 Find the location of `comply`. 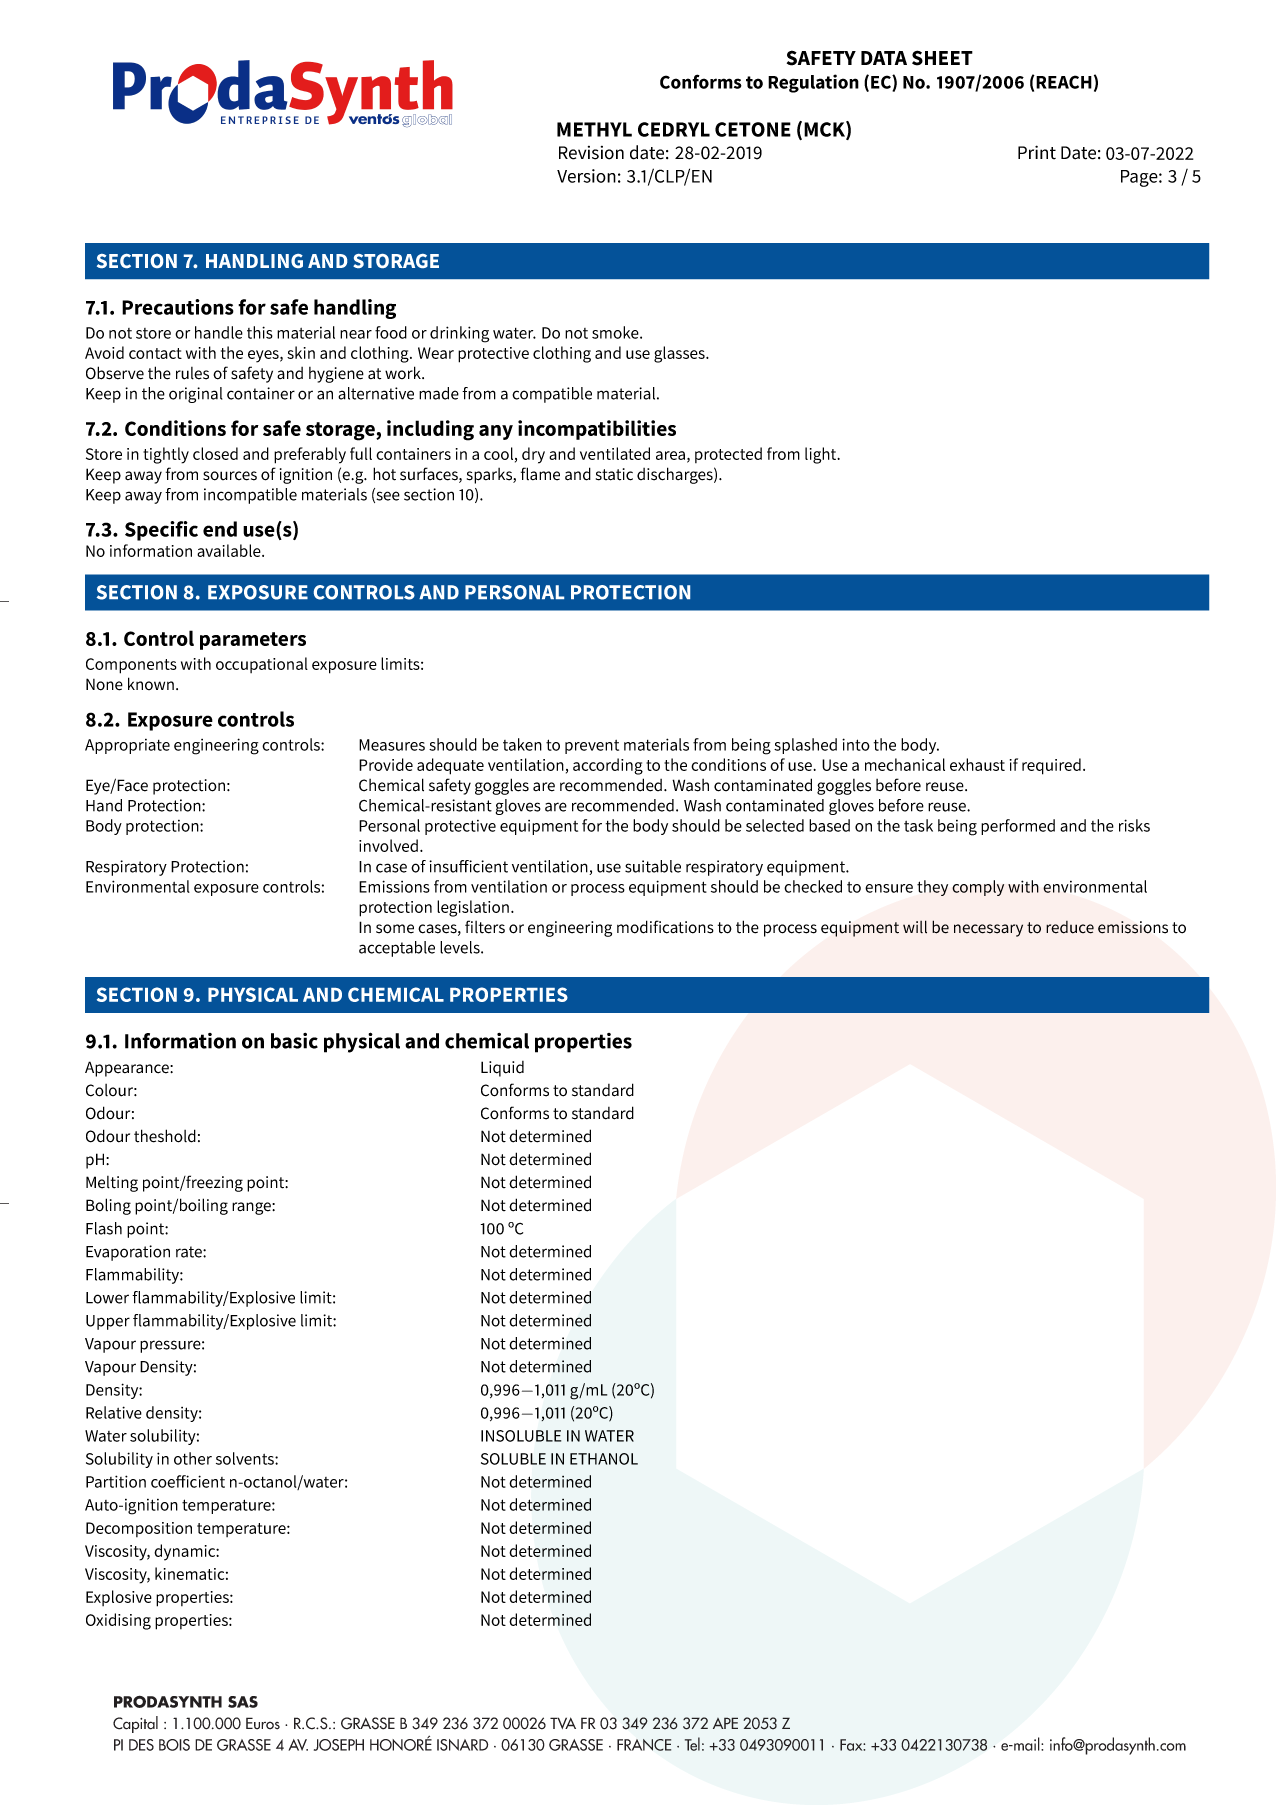

comply is located at coordinates (978, 888).
